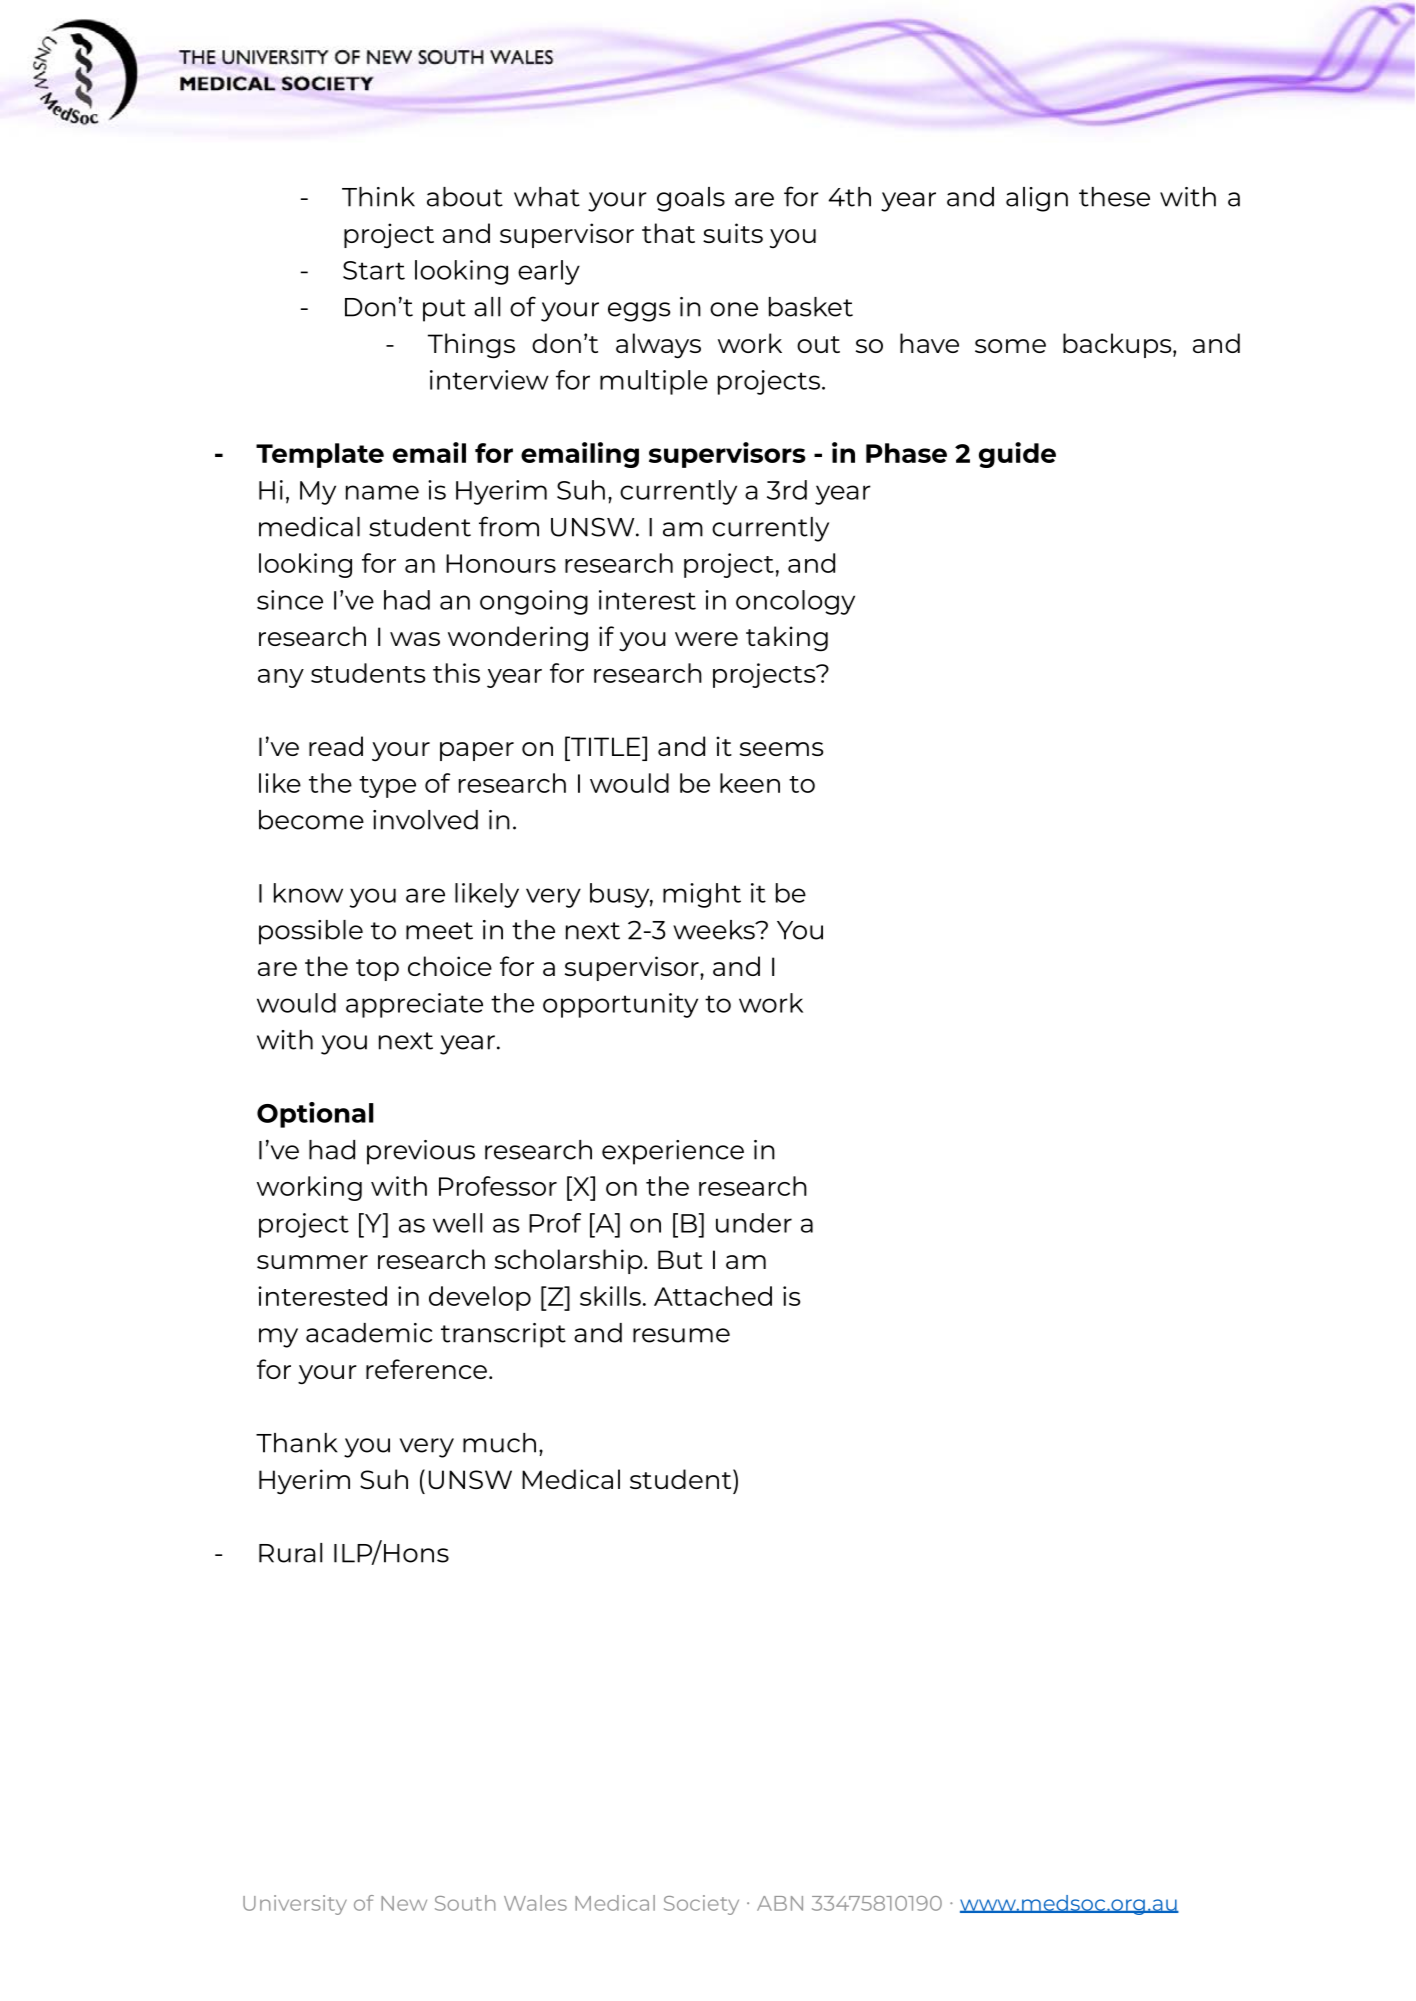 The image size is (1416, 2001). What do you see at coordinates (414, 1005) in the page?
I see `appreciate` at bounding box center [414, 1005].
